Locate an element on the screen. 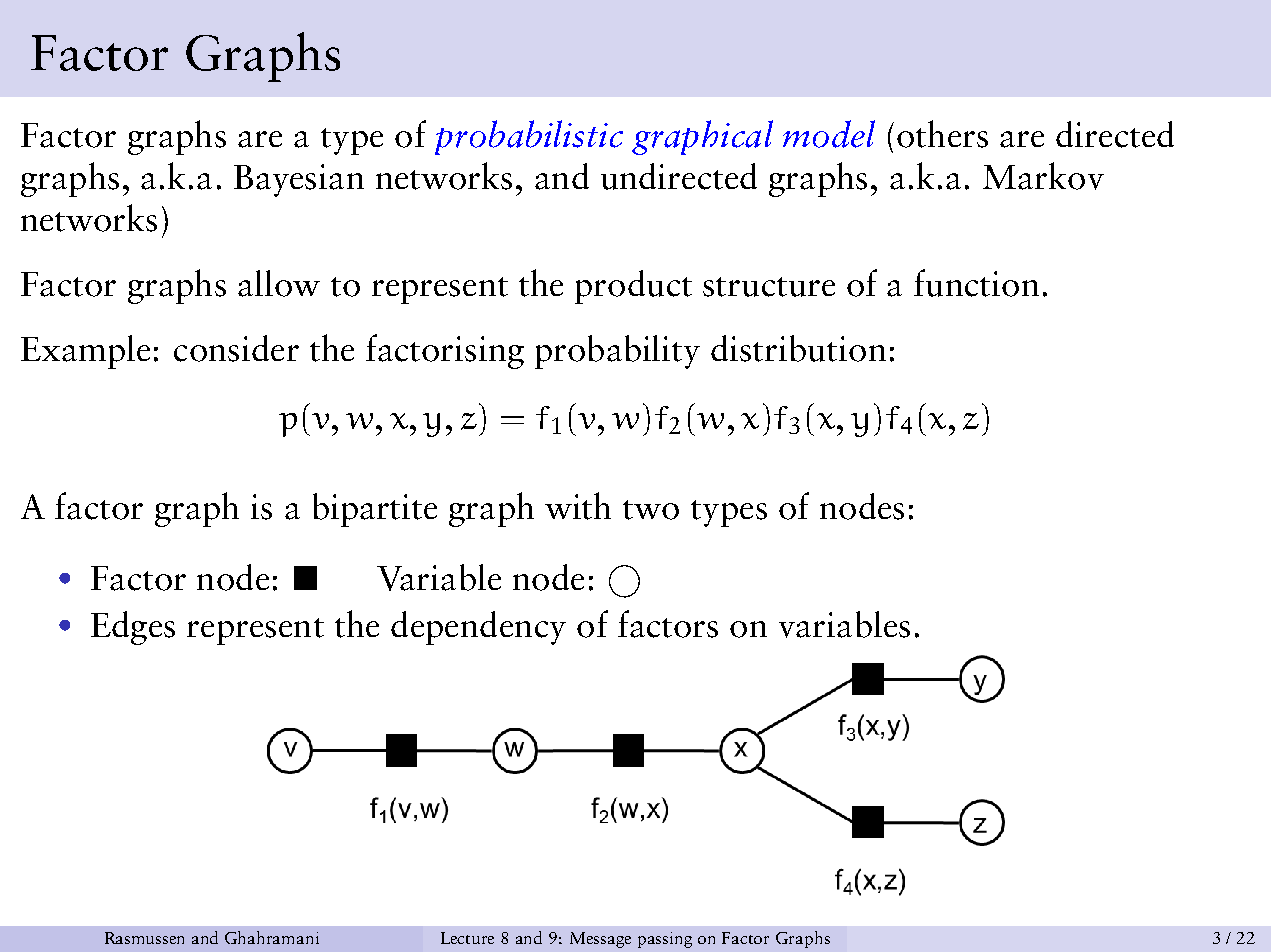 This screenshot has height=952, width=1271. probabilistic is located at coordinates (529, 137).
